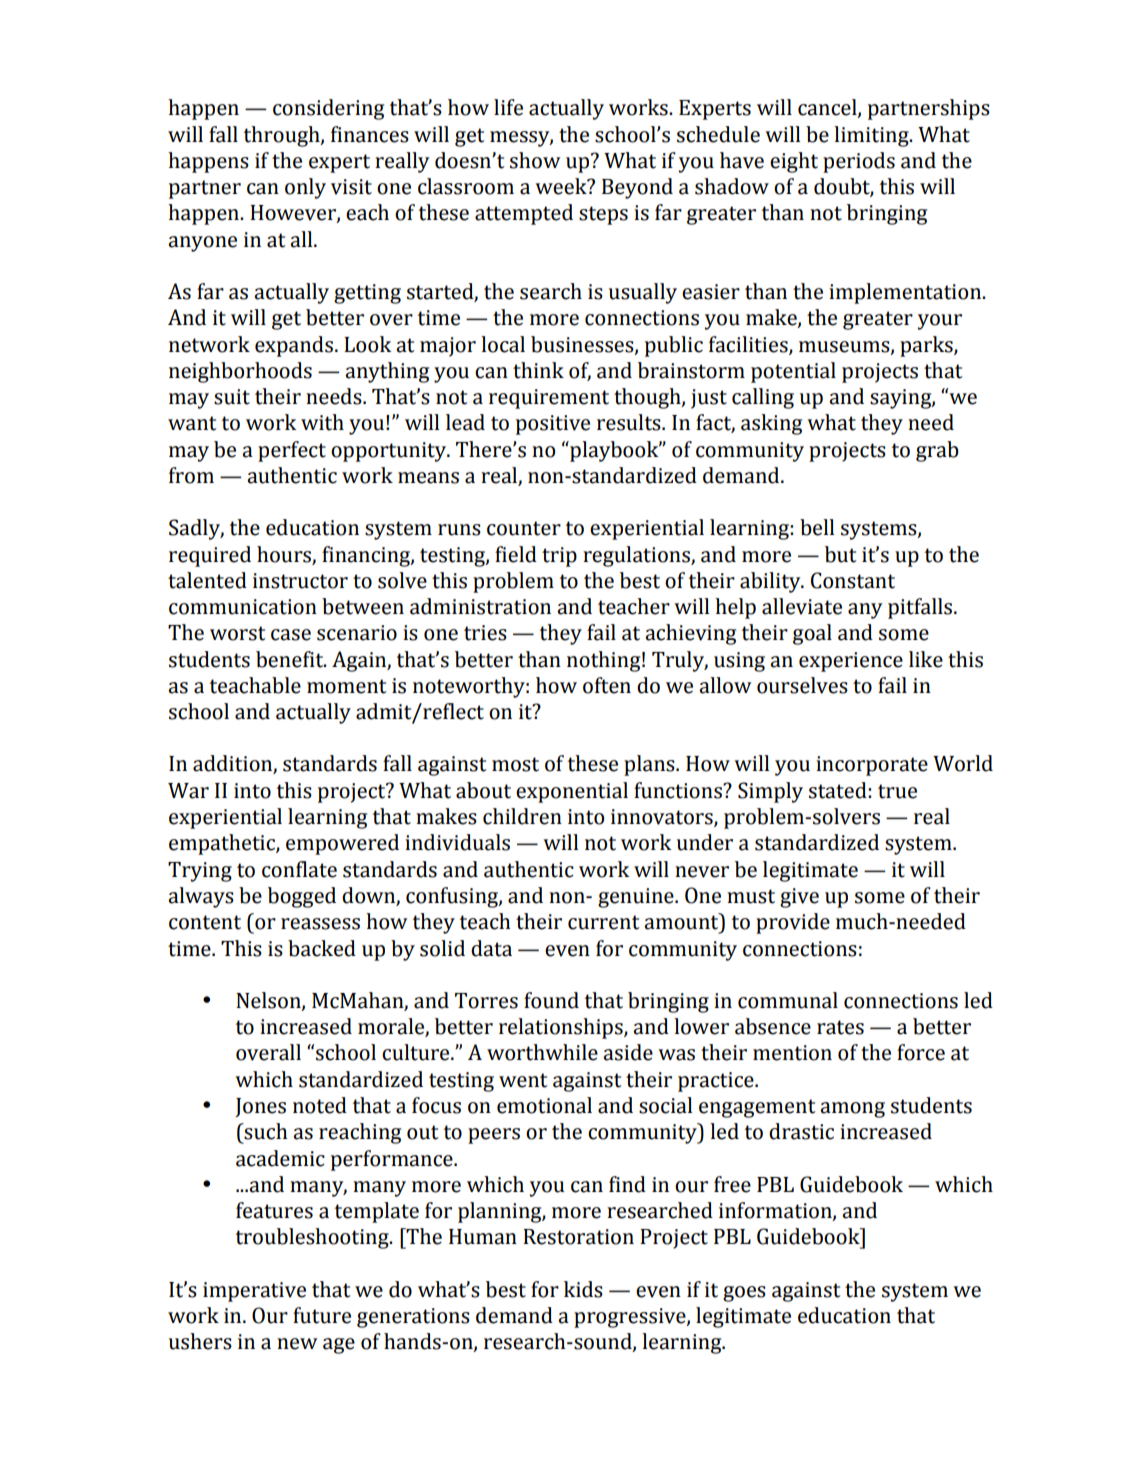  I want to click on show, so click(535, 160).
